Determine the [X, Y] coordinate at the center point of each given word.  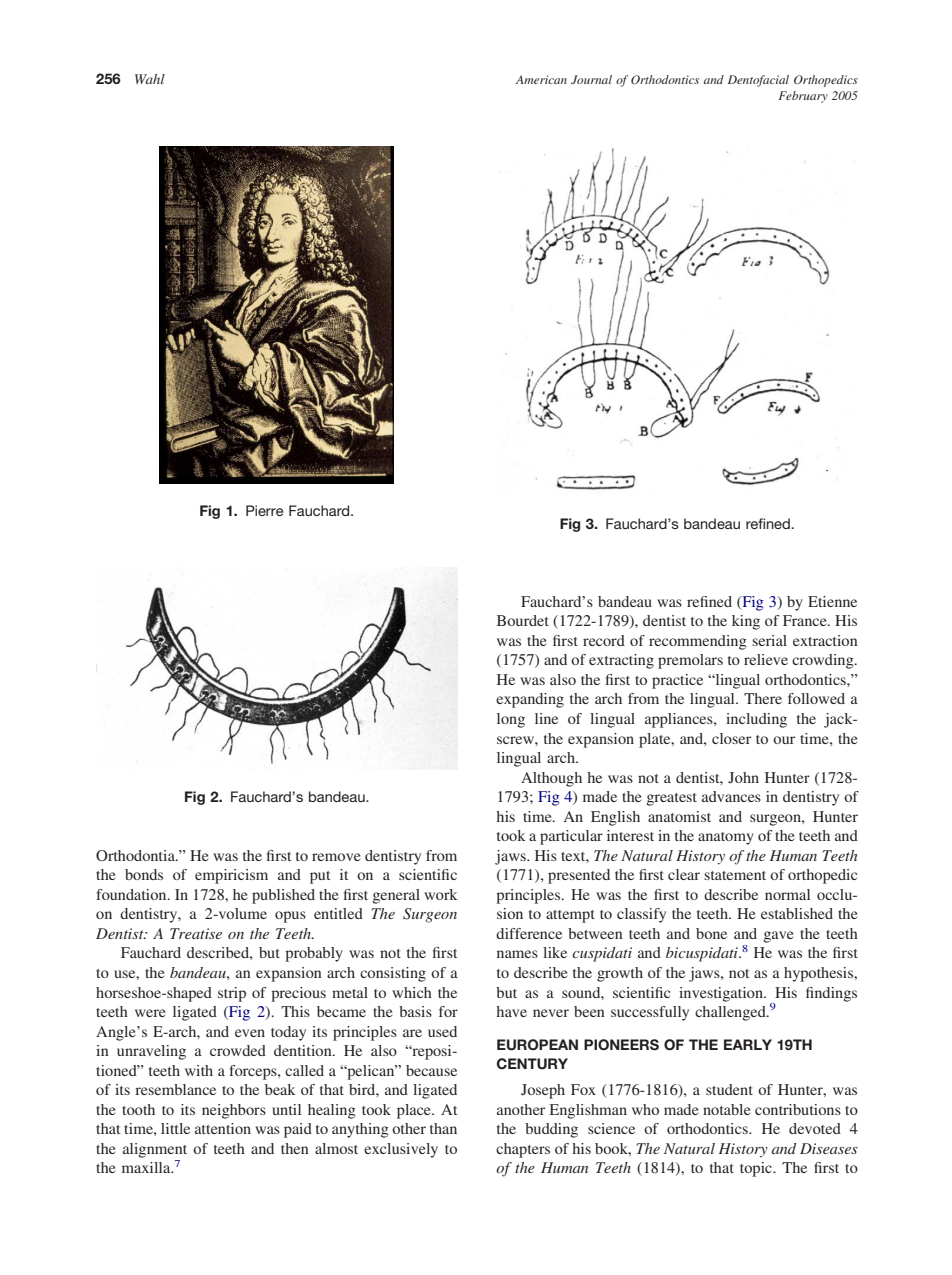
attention [223, 1128]
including [756, 720]
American [541, 79]
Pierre [265, 510]
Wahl [150, 79]
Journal [591, 79]
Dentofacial [758, 81]
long [511, 720]
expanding [530, 700]
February [803, 97]
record [604, 640]
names [517, 954]
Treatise [196, 933]
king [746, 622]
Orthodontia [136, 855]
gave [778, 937]
